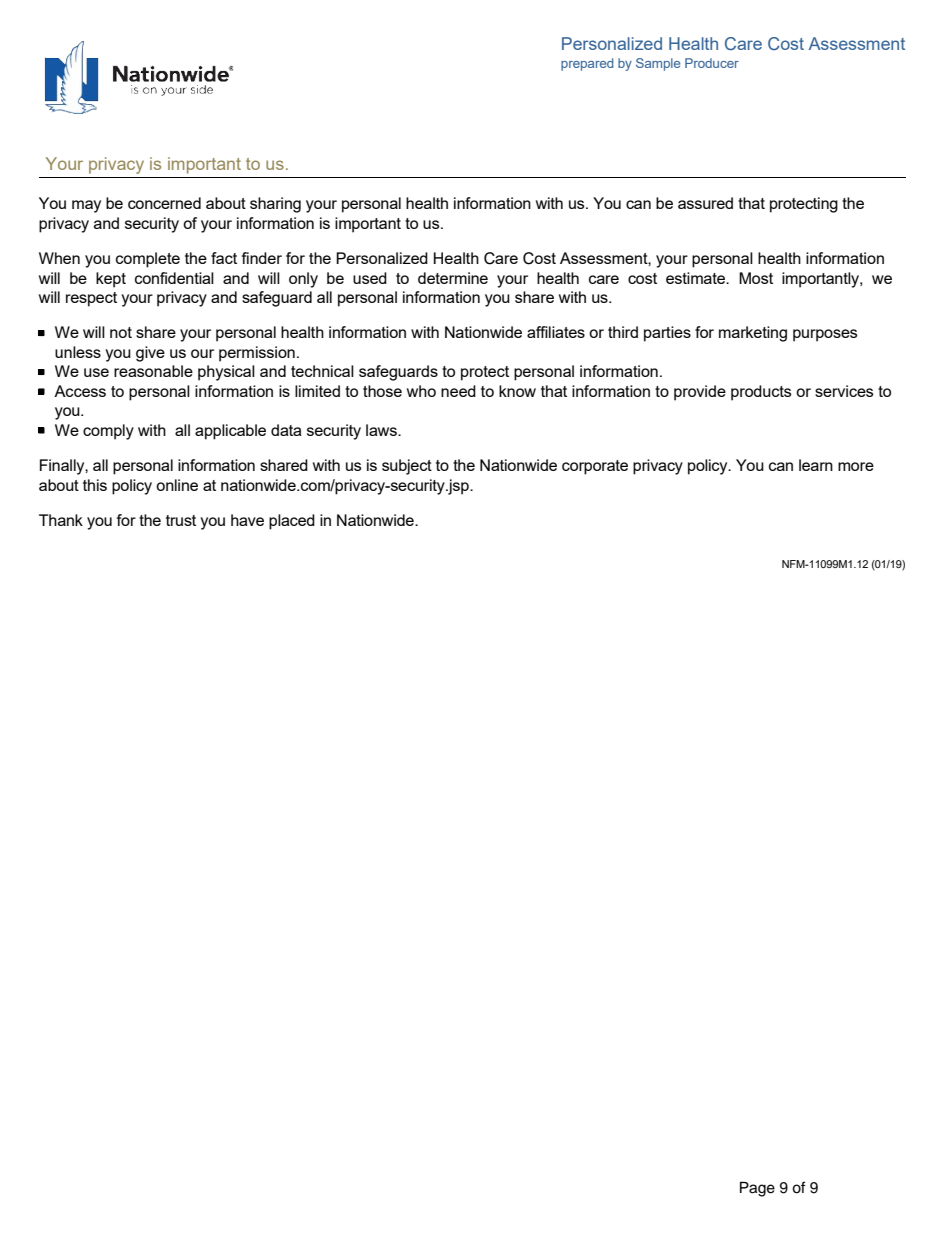 This screenshot has width=952, height=1233. Describe the element at coordinates (164, 203) in the screenshot. I see `concerned` at that location.
